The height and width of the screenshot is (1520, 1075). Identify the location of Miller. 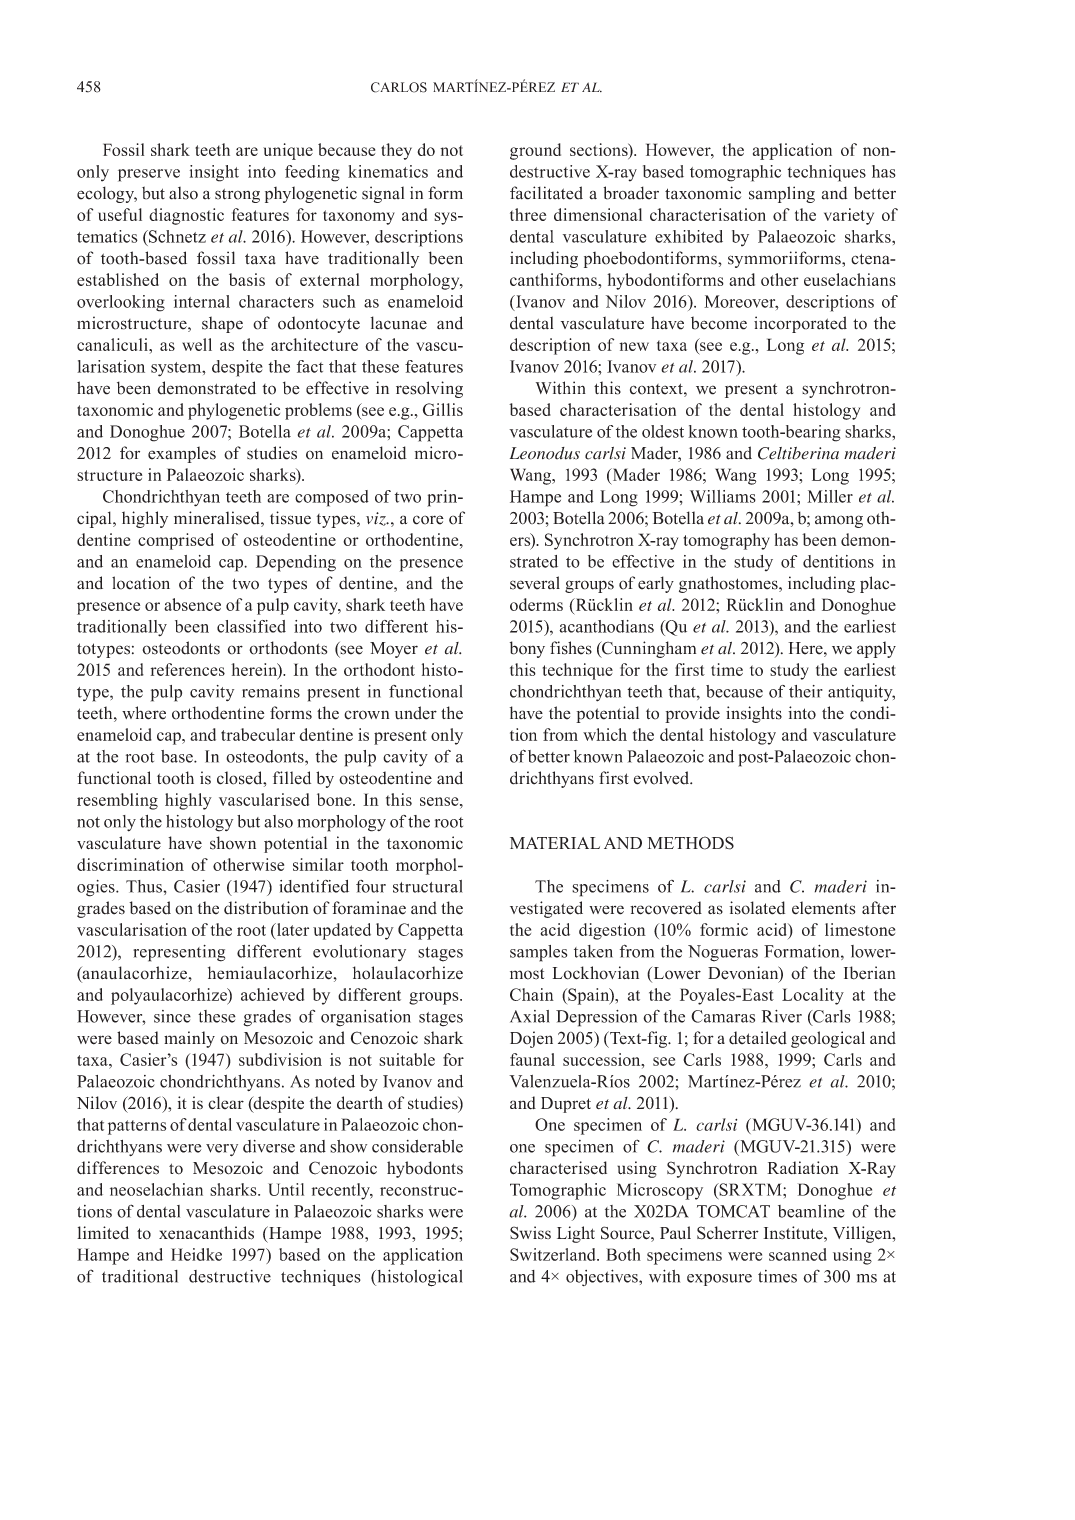
(830, 496).
